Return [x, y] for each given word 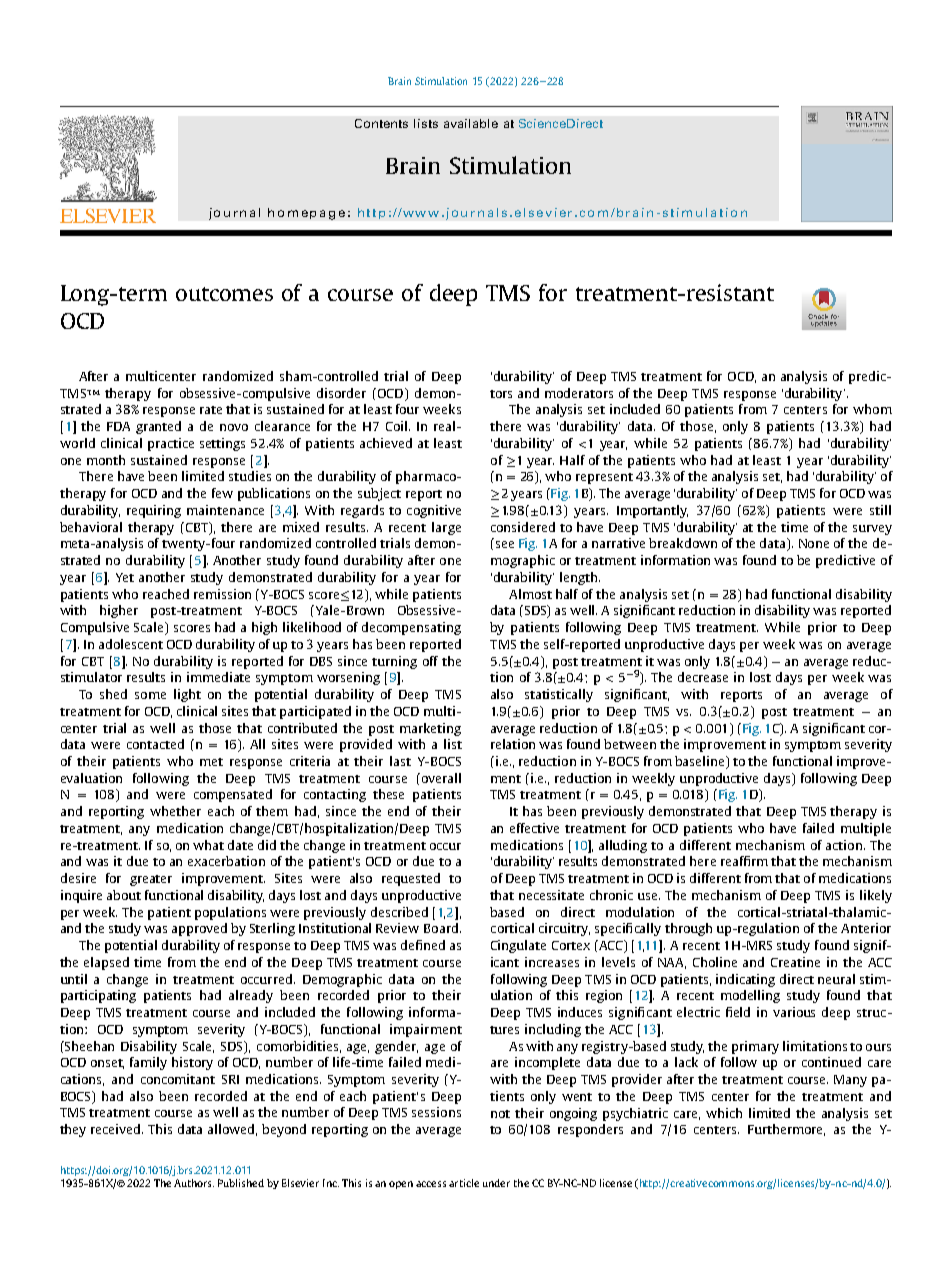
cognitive [434, 511]
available [471, 123]
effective [534, 828]
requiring [154, 511]
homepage [306, 214]
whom [872, 409]
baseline [701, 762]
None [814, 543]
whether [175, 811]
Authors [194, 1183]
